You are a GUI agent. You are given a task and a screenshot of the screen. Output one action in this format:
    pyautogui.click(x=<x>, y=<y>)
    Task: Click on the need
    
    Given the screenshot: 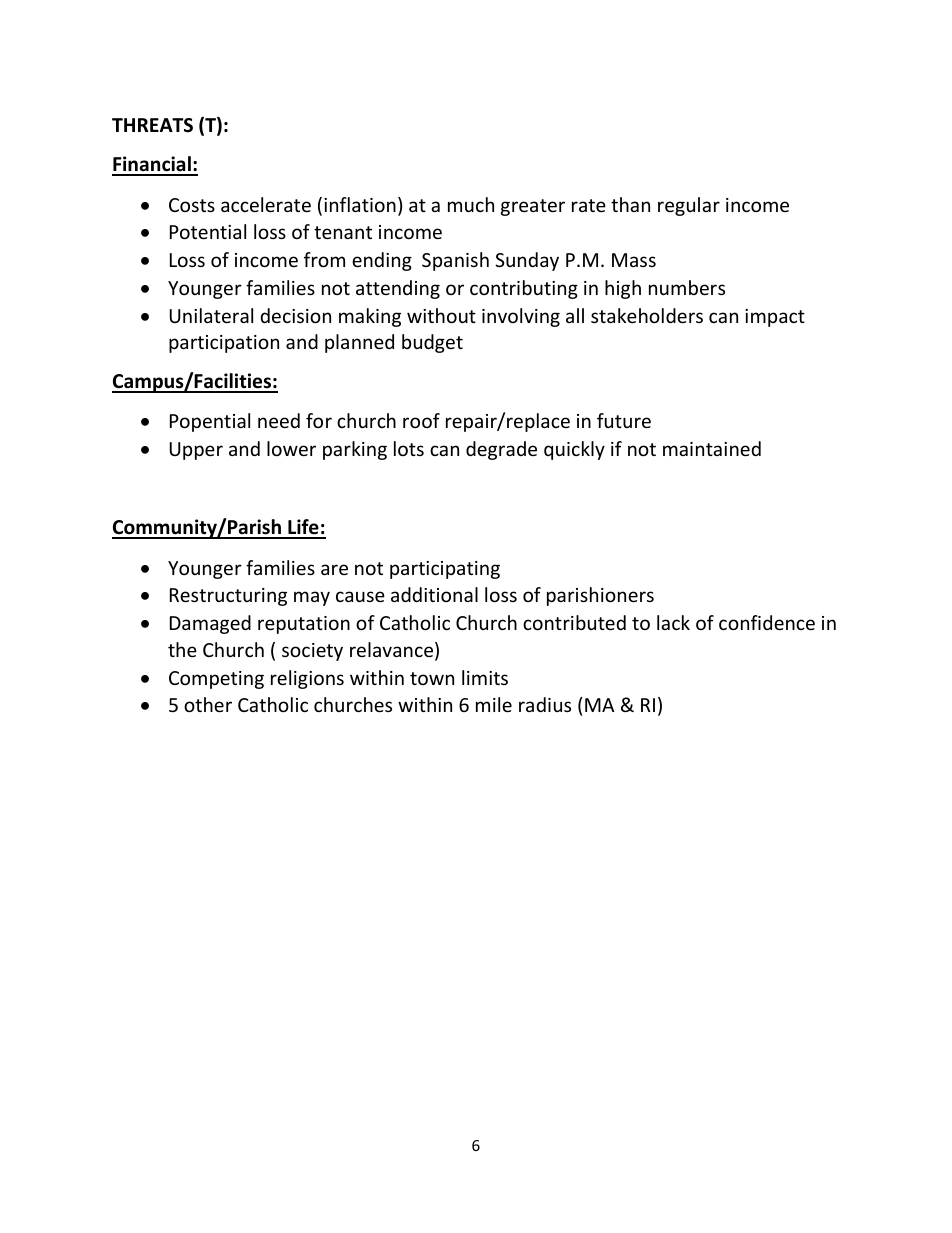 What is the action you would take?
    pyautogui.click(x=279, y=420)
